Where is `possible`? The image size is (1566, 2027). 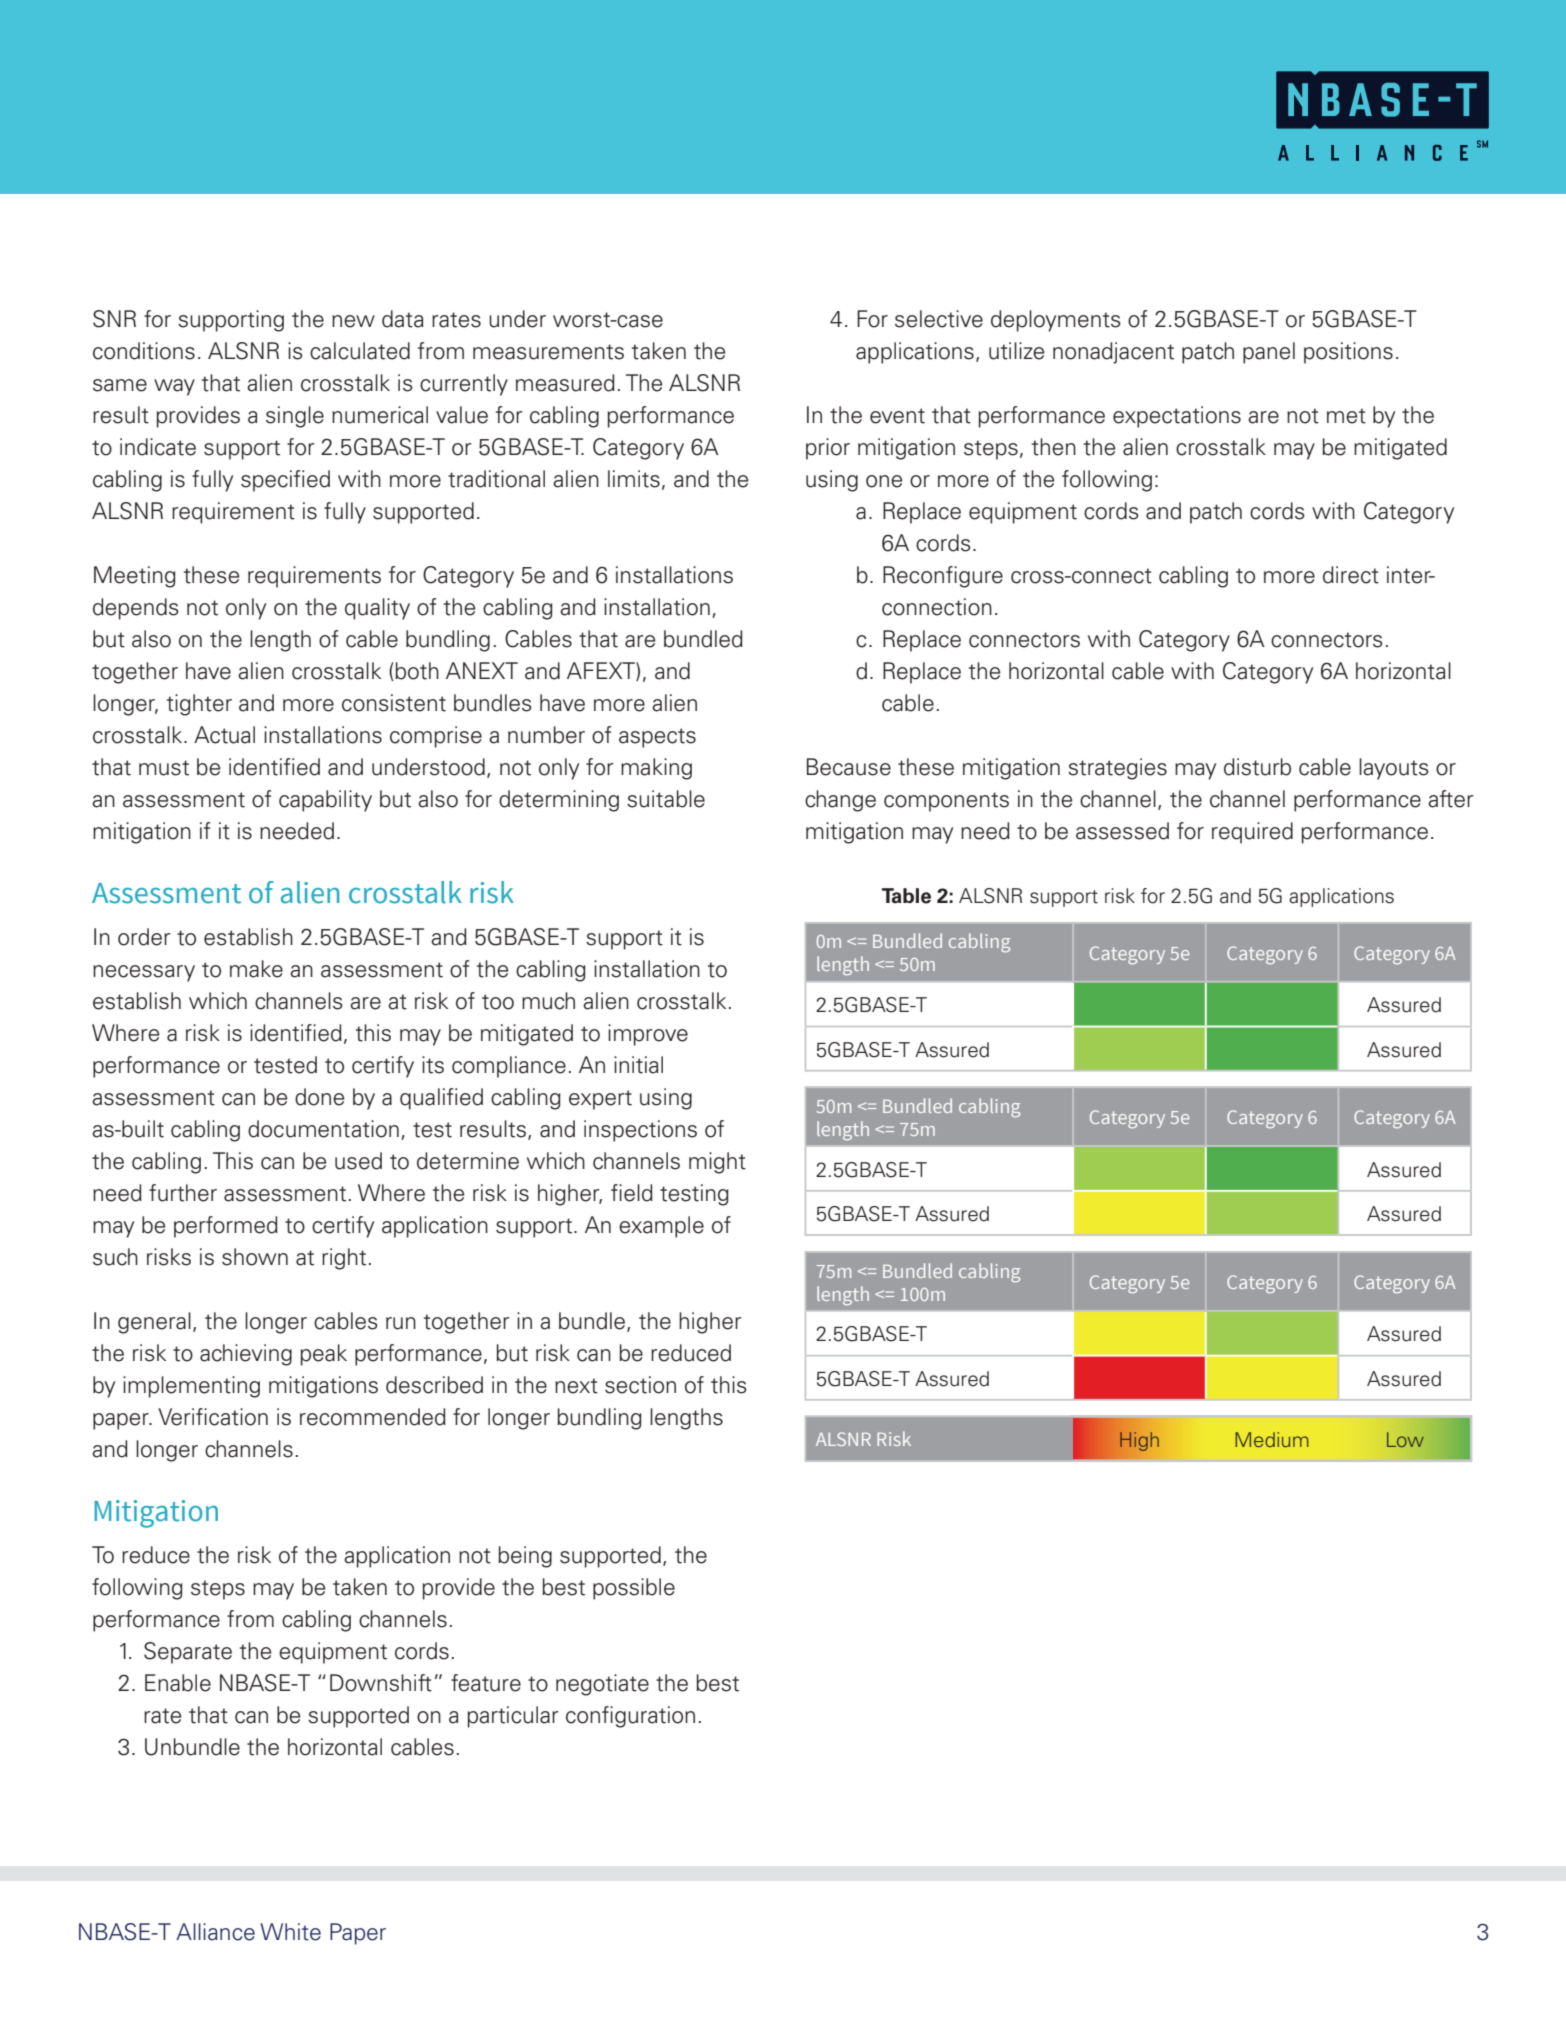 possible is located at coordinates (634, 1589).
